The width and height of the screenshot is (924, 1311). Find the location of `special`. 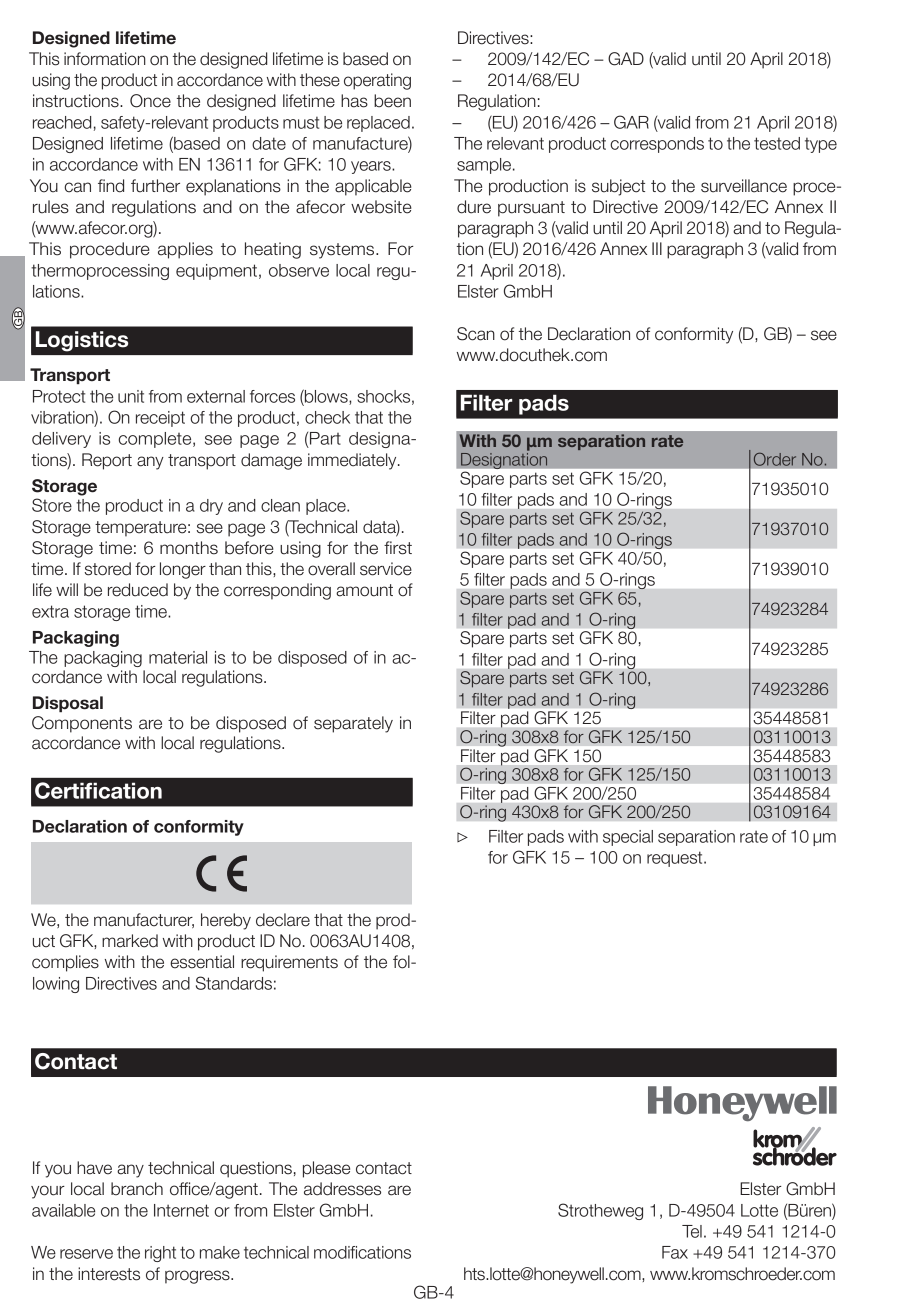

special is located at coordinates (628, 838).
